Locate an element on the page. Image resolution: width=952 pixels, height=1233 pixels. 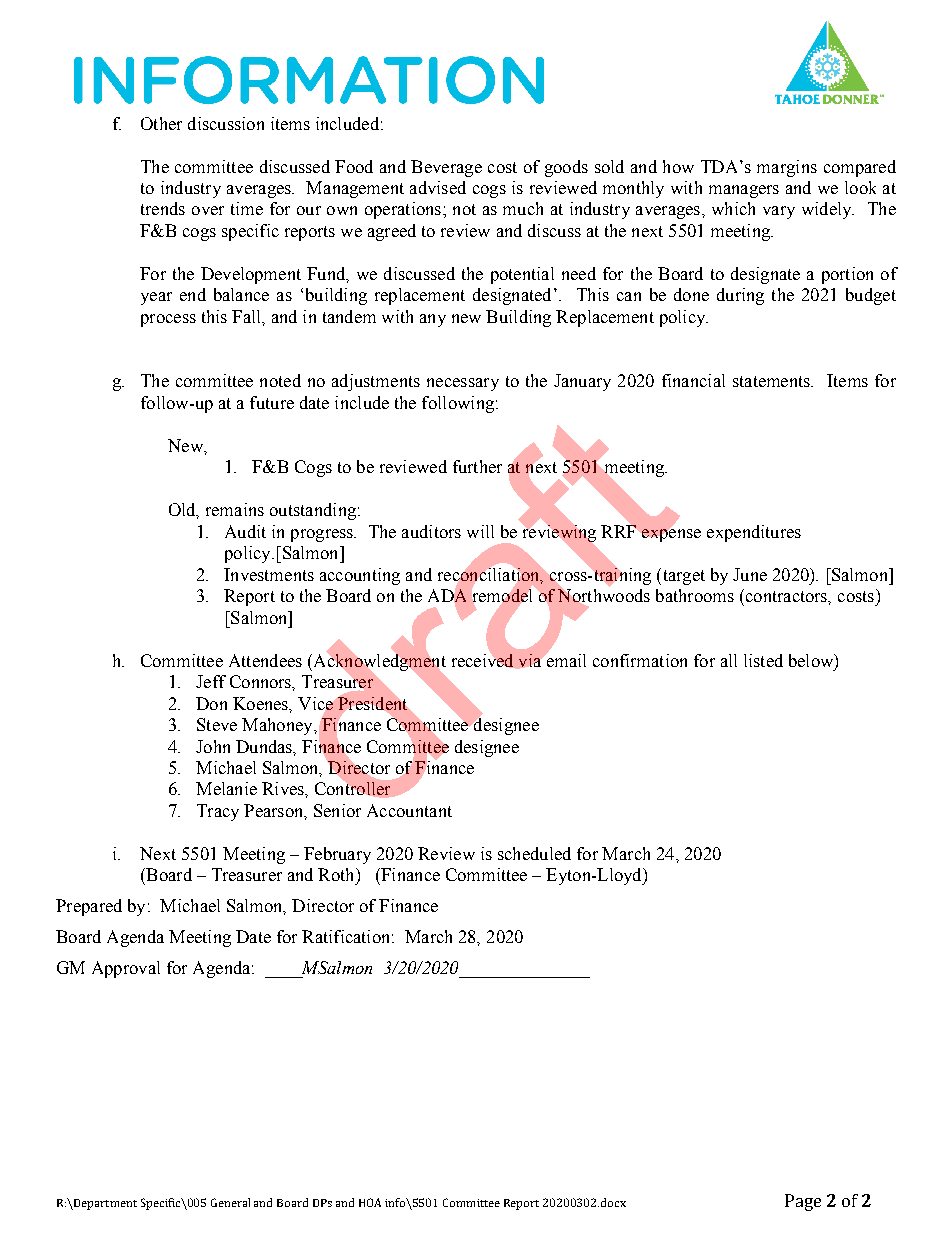
Other is located at coordinates (161, 123).
